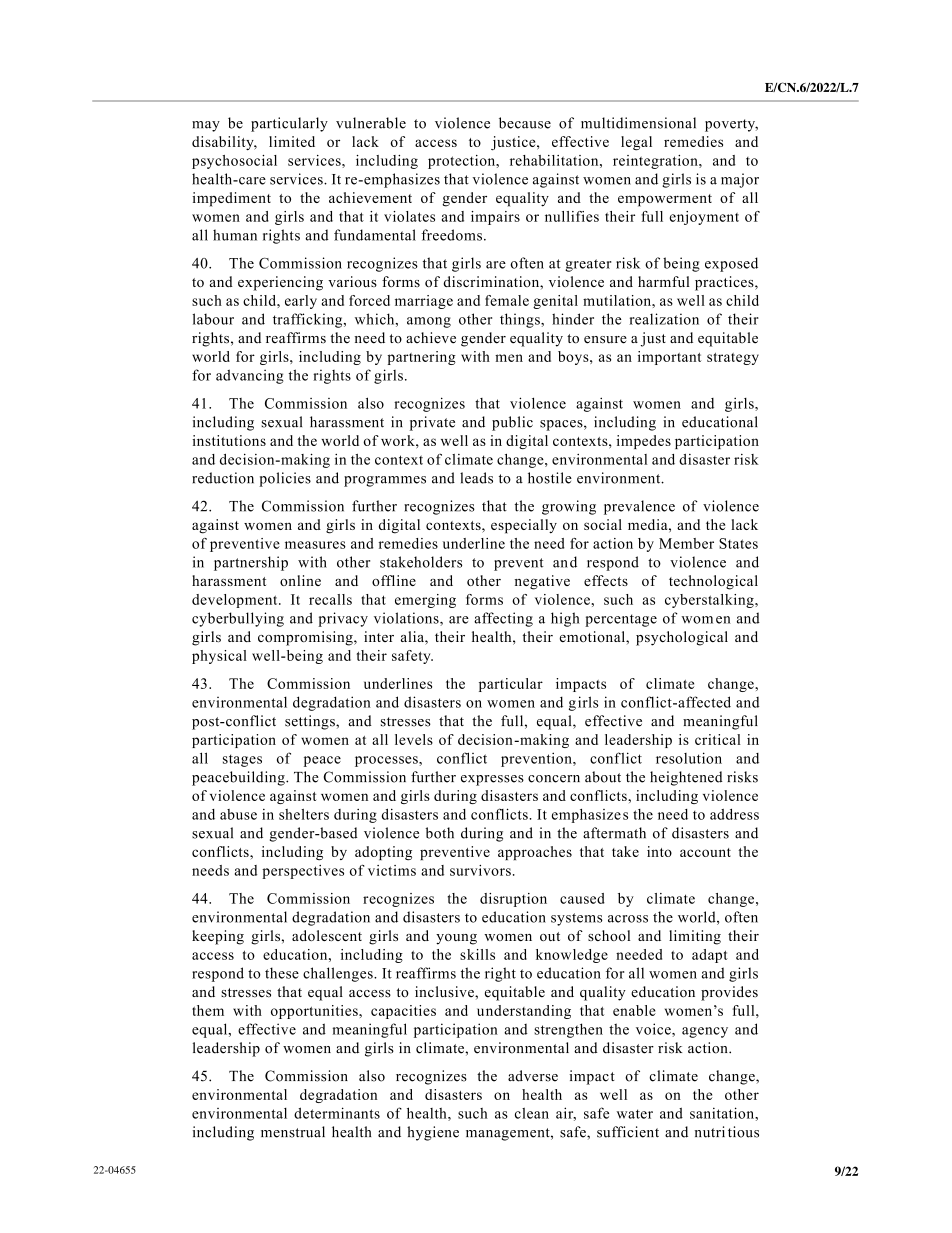 This page has width=952, height=1233. What do you see at coordinates (669, 358) in the page?
I see `important` at bounding box center [669, 358].
